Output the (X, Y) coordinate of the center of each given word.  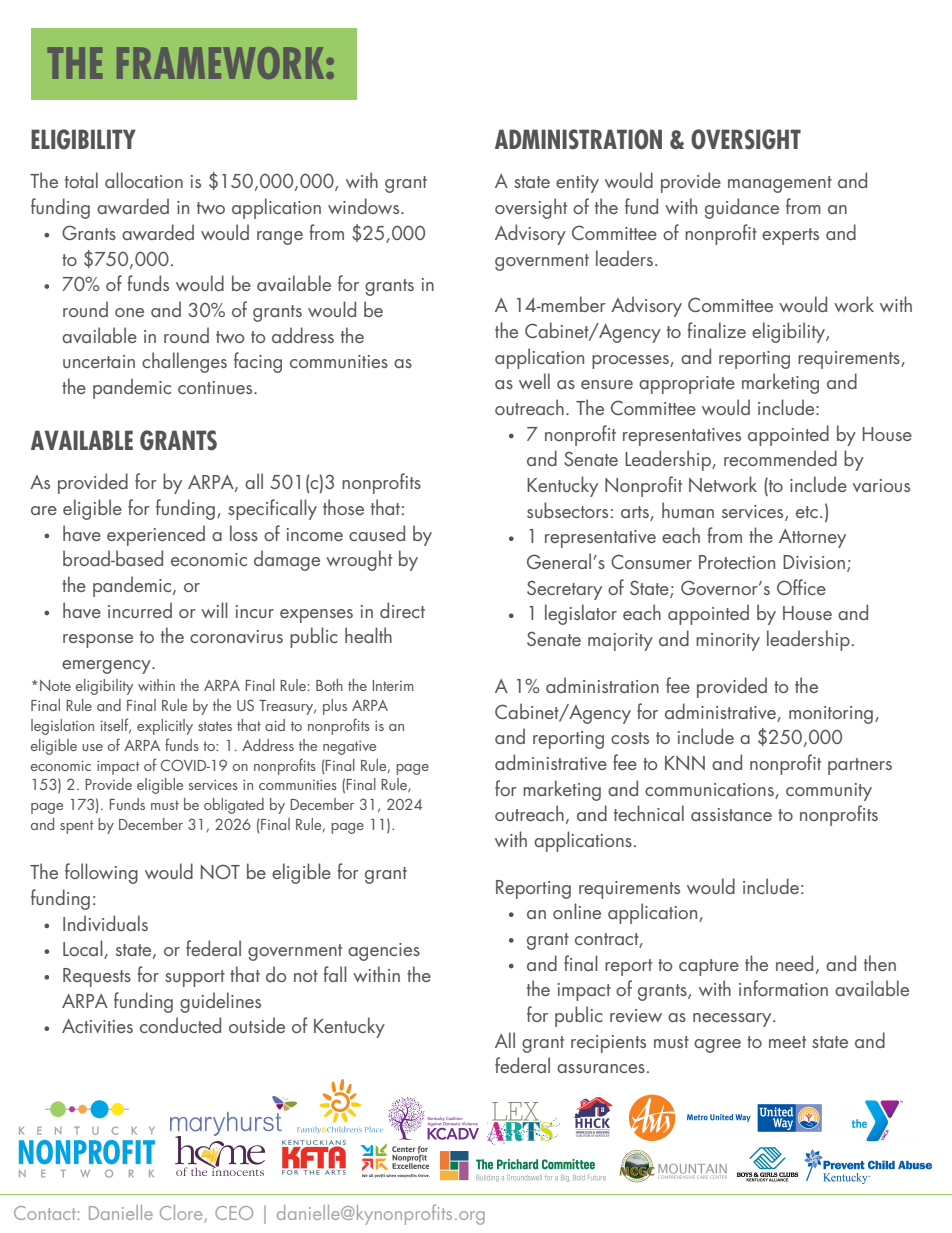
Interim (393, 685)
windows (365, 206)
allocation (144, 180)
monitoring (831, 715)
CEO (234, 1213)
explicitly (165, 727)
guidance (742, 208)
